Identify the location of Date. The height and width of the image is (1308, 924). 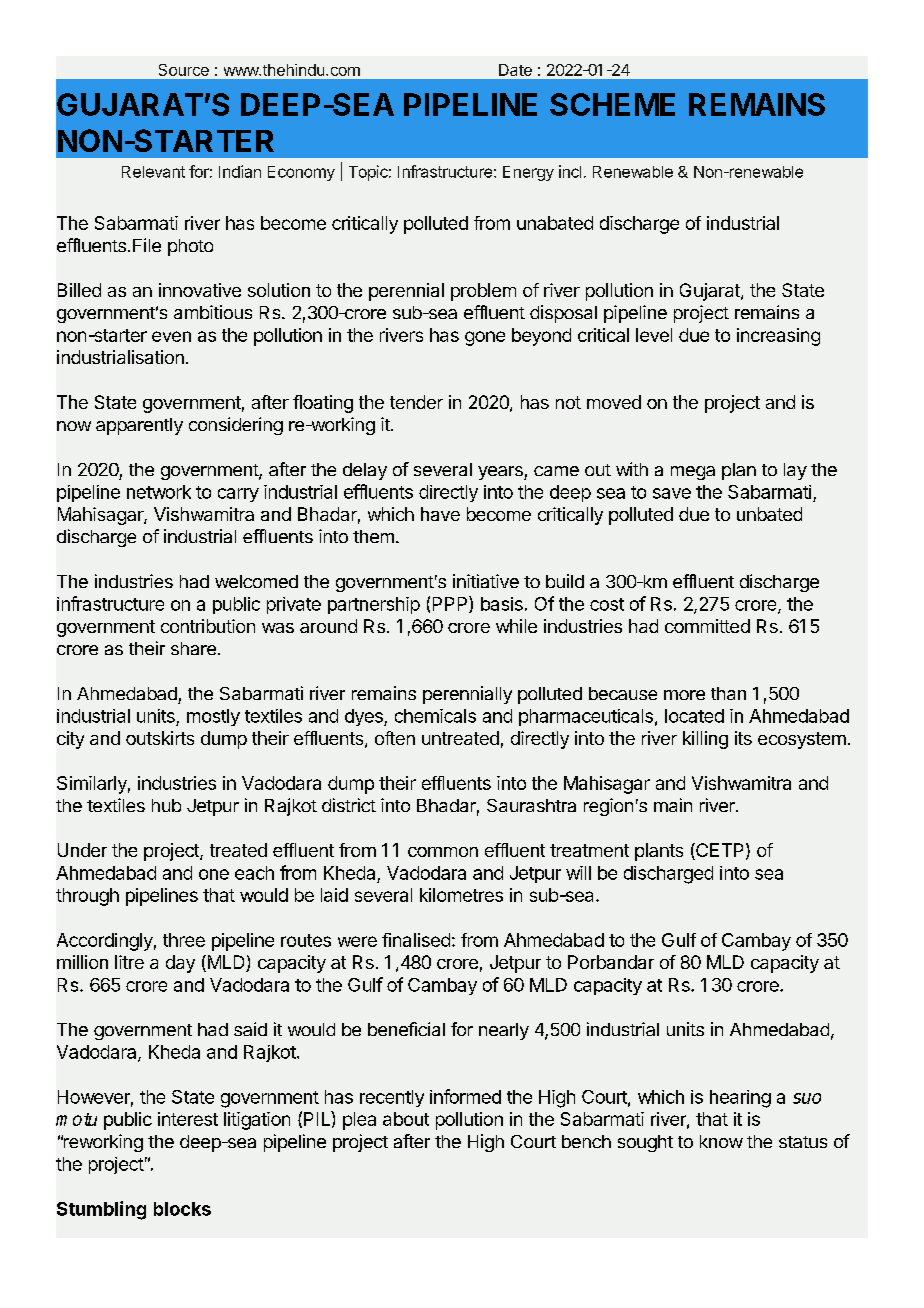
(515, 70).
